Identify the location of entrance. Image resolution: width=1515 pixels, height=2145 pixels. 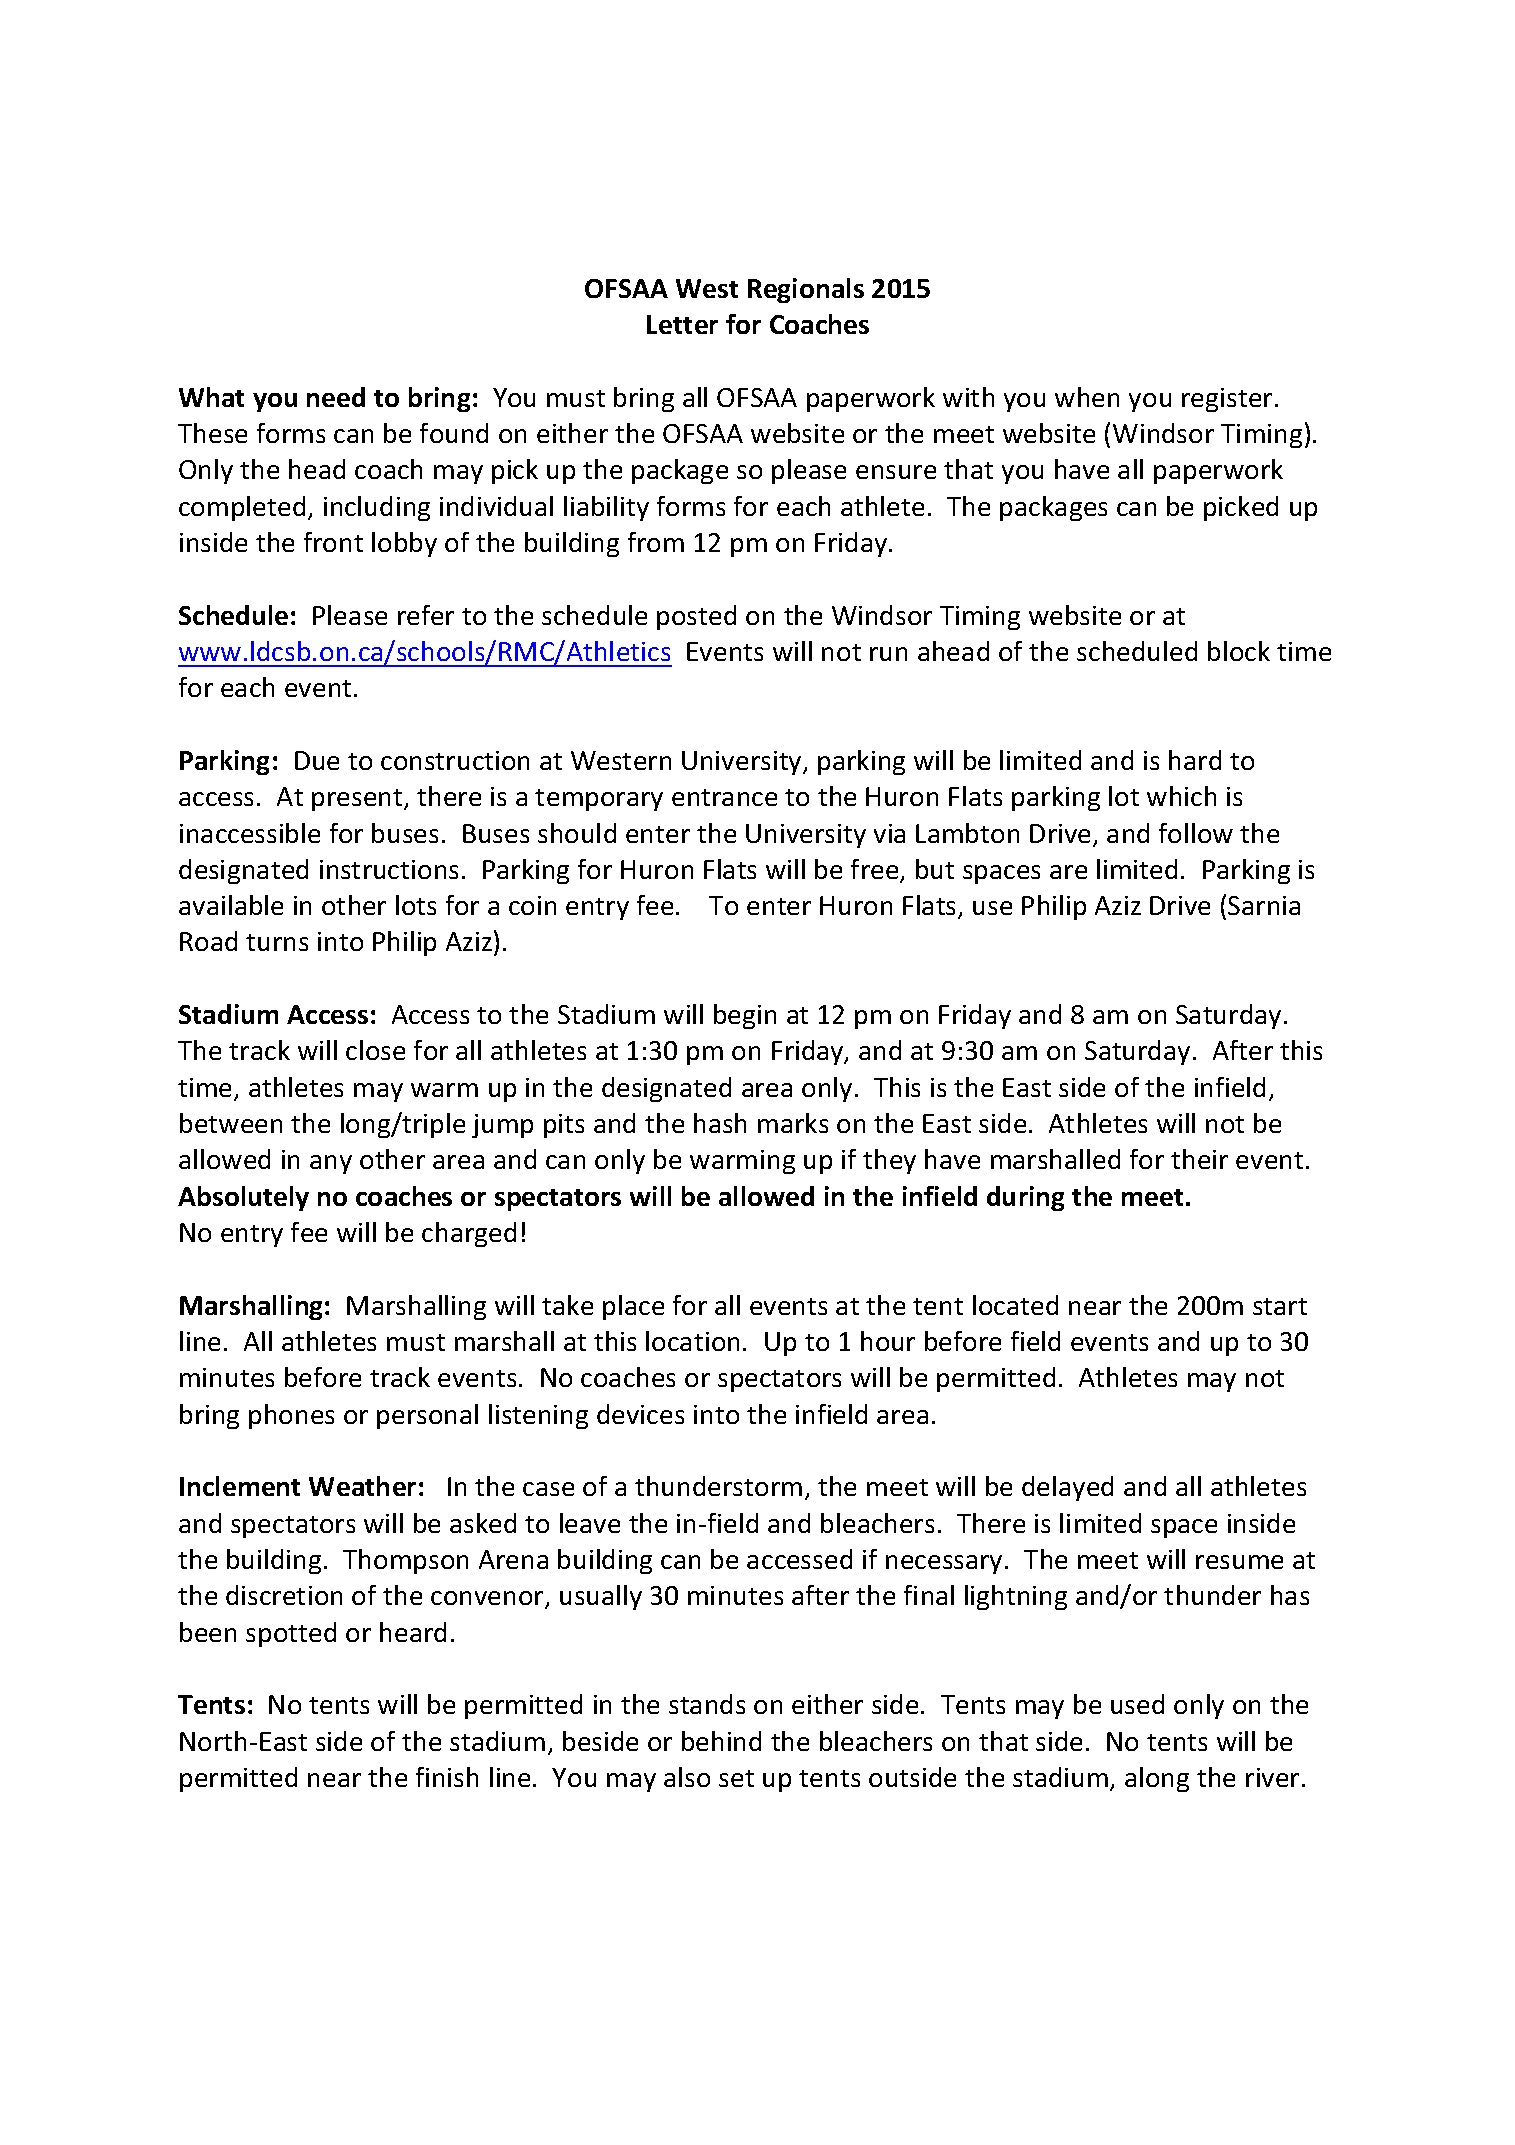
(724, 797).
